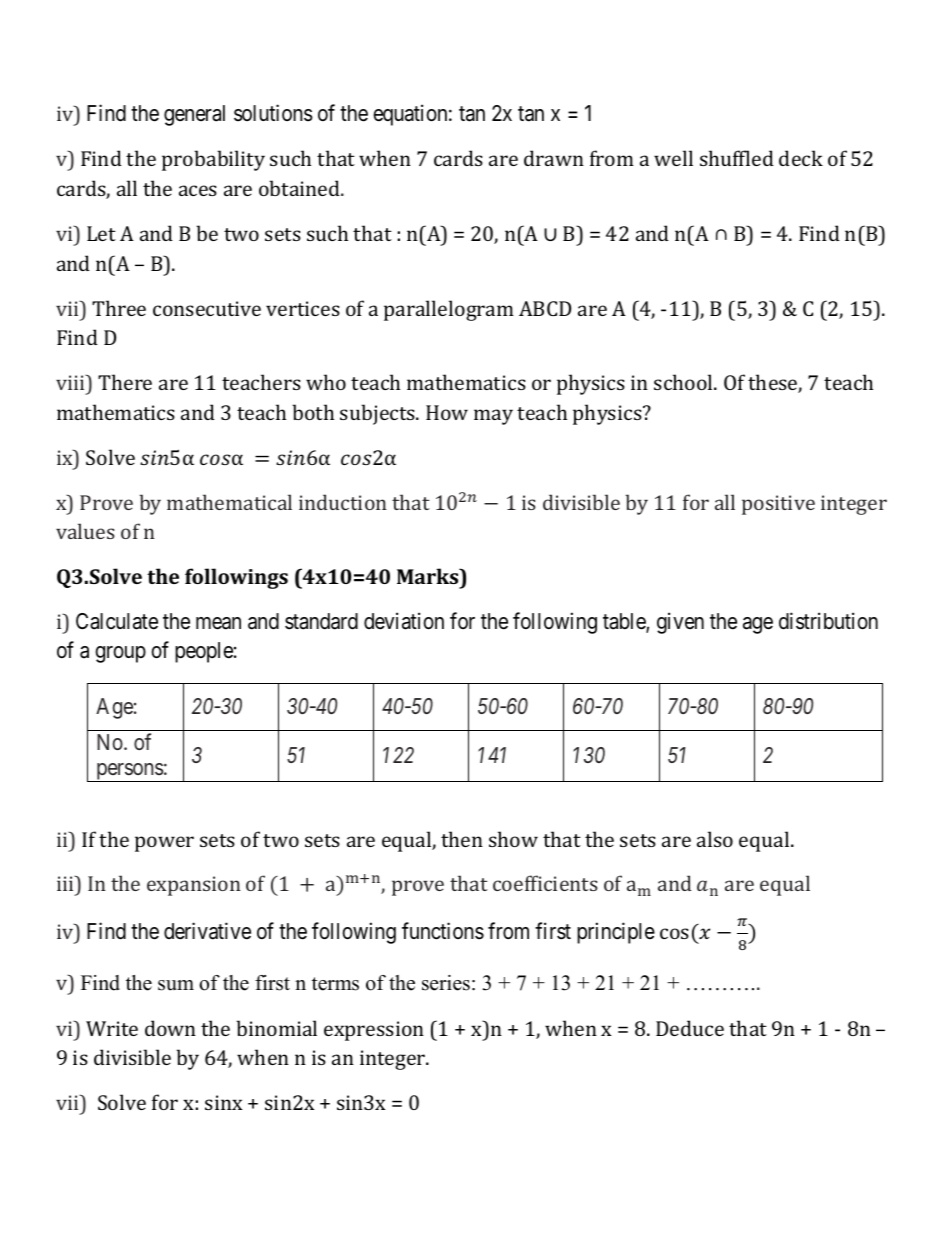 This image has width=952, height=1233. I want to click on mathematical, so click(229, 502).
